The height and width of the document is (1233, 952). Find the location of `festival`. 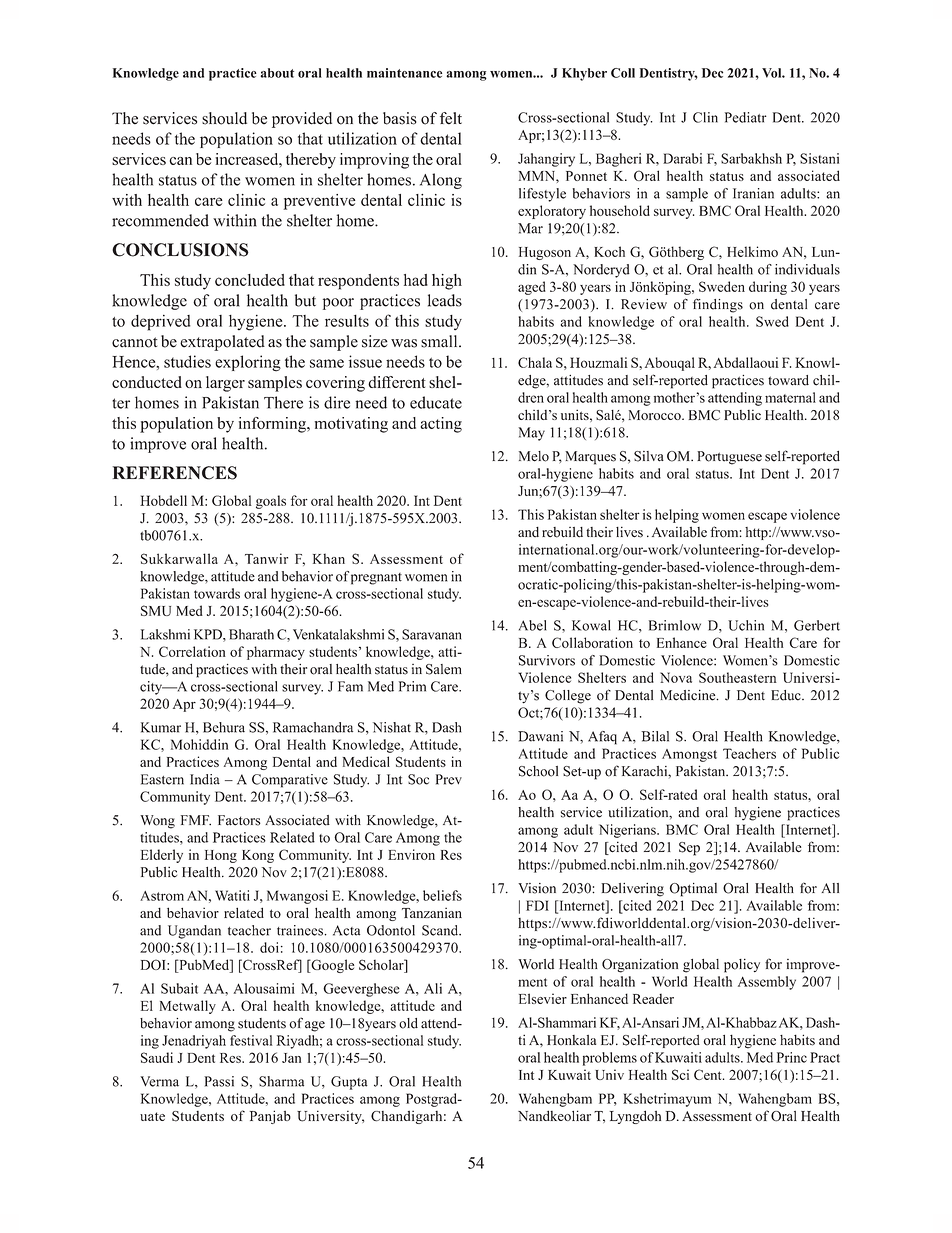

festival is located at coordinates (251, 1040).
